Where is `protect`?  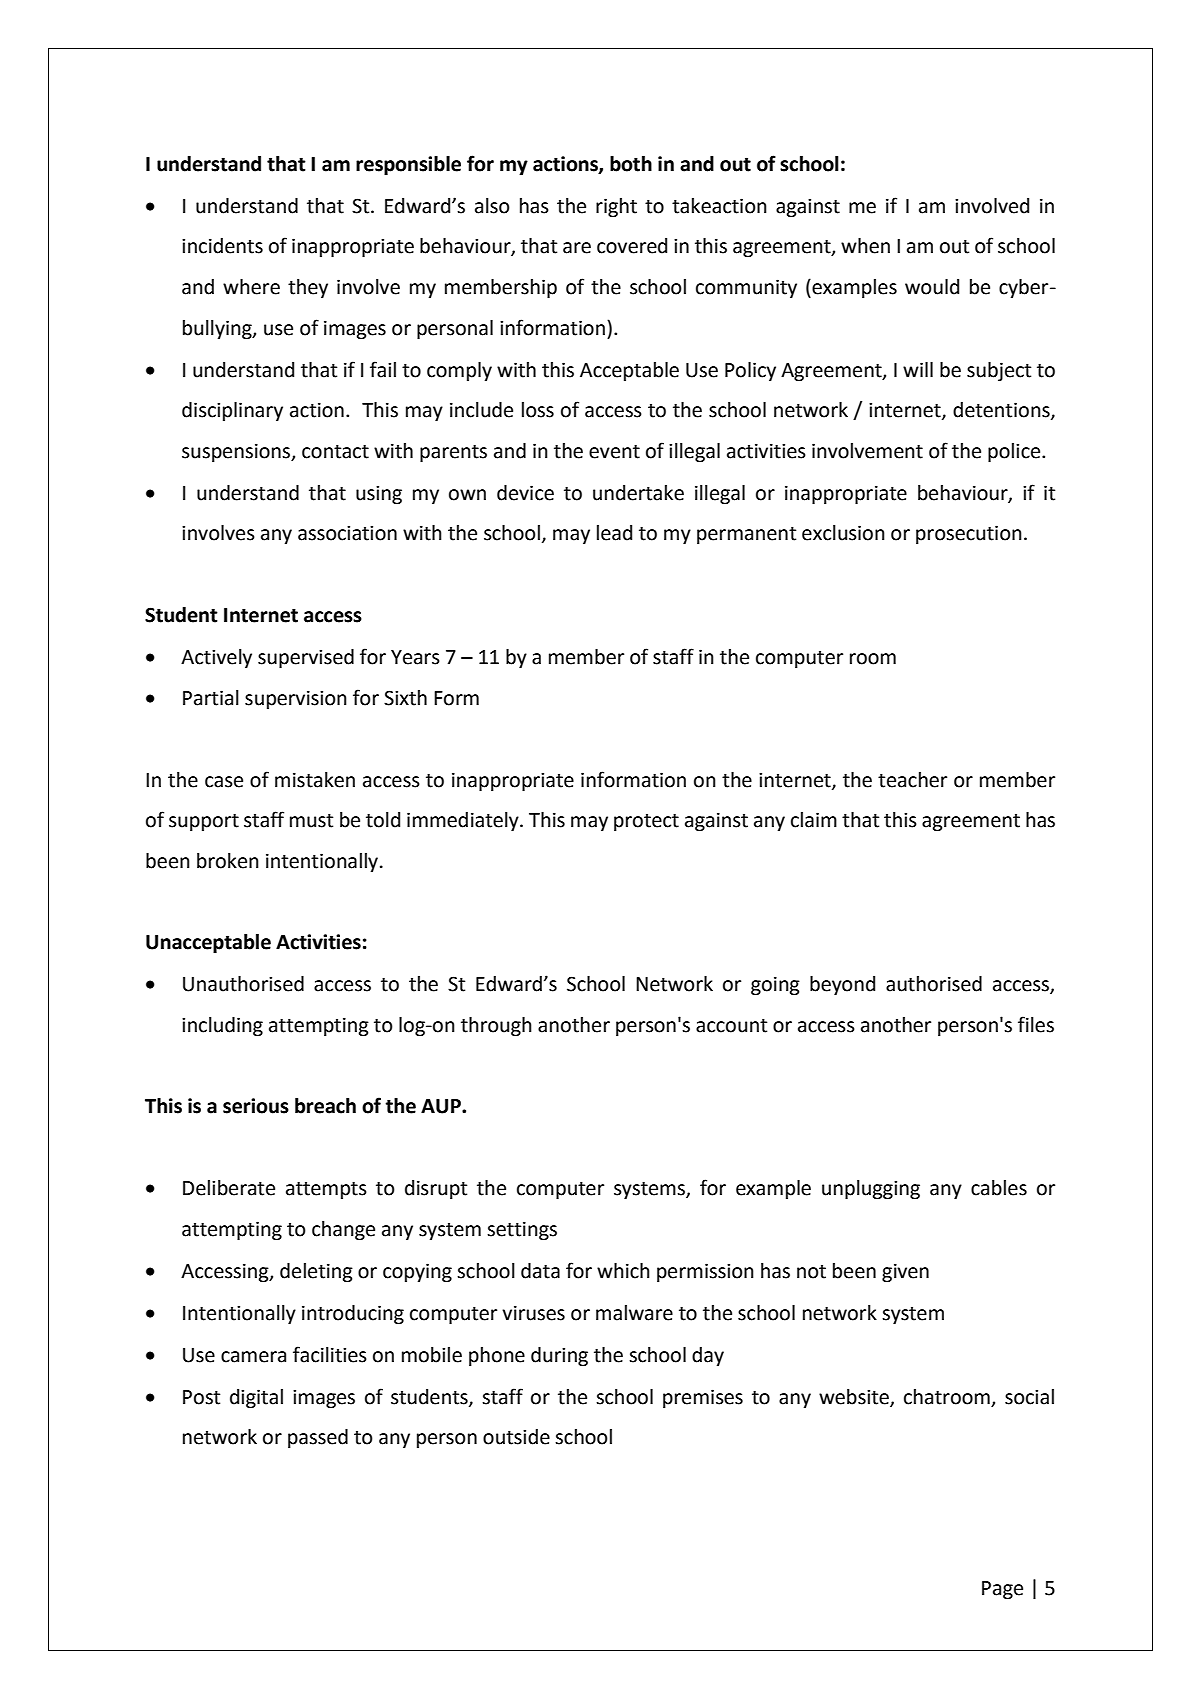
protect is located at coordinates (646, 822).
